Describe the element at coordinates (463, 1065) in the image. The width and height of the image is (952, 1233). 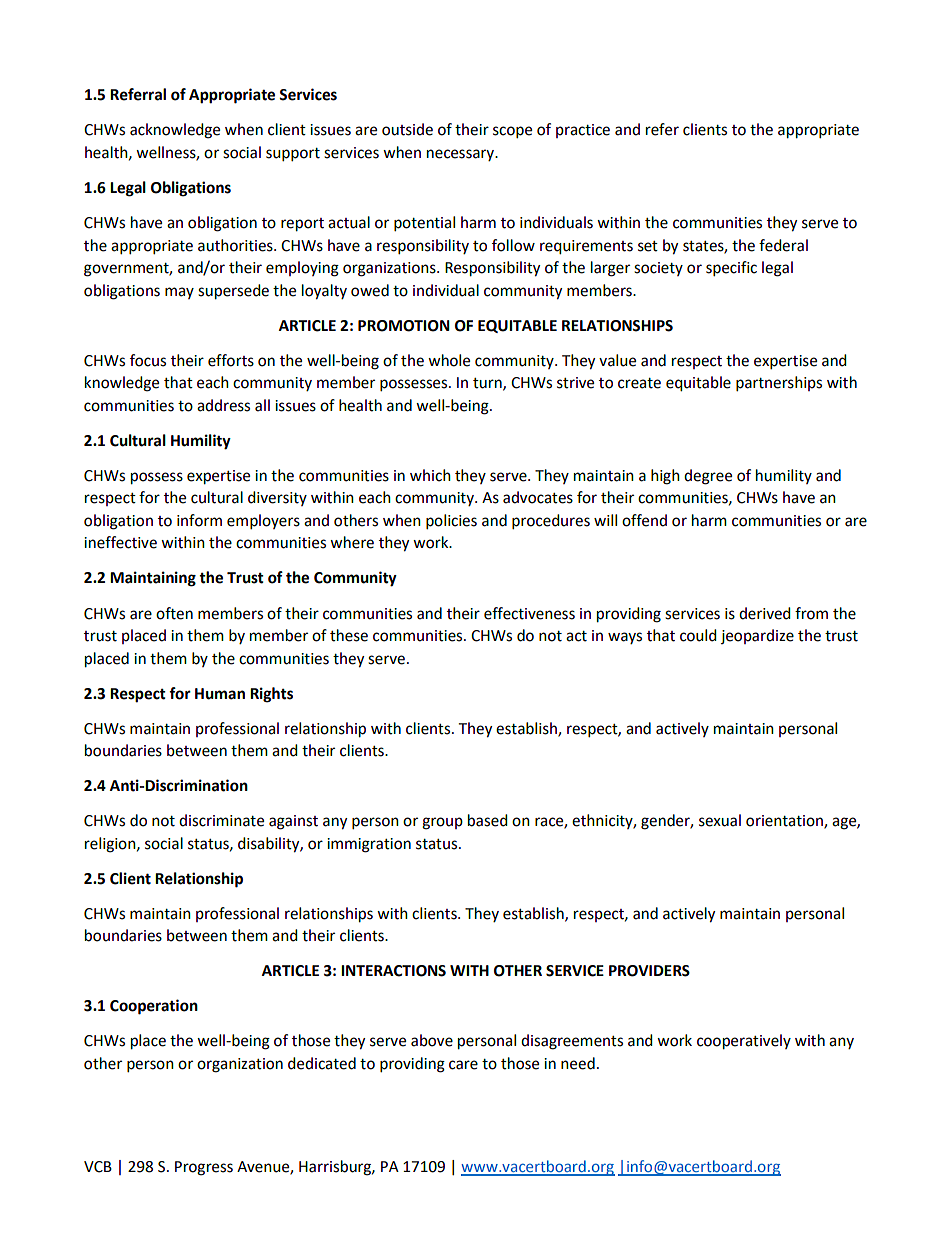
I see `care` at that location.
